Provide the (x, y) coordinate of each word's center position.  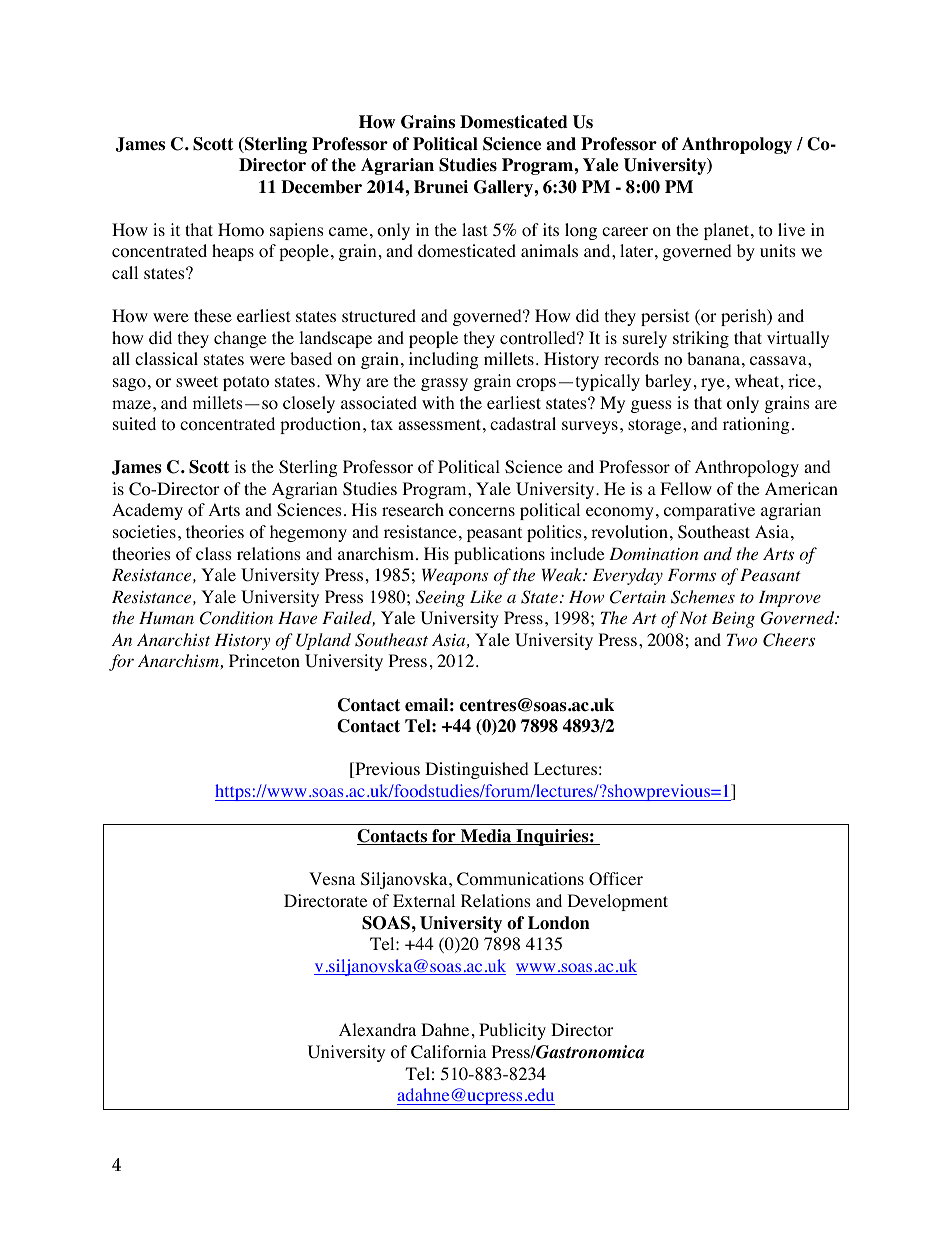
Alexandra (377, 1029)
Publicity (512, 1031)
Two (742, 640)
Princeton (264, 661)
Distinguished (477, 770)
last (474, 229)
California (449, 1052)
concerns (482, 512)
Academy (147, 511)
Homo (241, 230)
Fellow (686, 489)
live (791, 229)
